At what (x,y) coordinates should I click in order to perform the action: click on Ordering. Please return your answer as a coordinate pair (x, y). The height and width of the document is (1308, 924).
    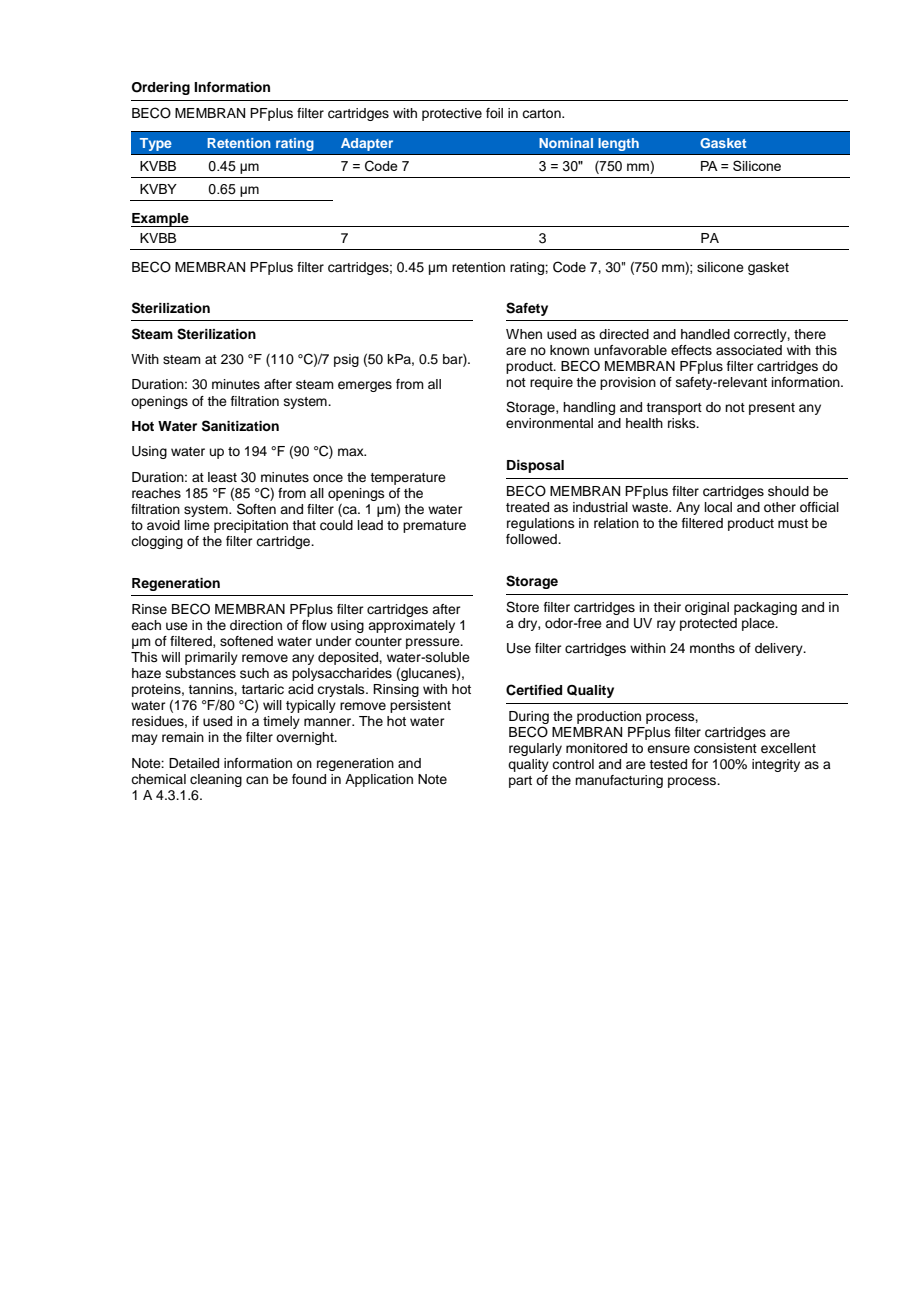
    Looking at the image, I should click on (161, 88).
